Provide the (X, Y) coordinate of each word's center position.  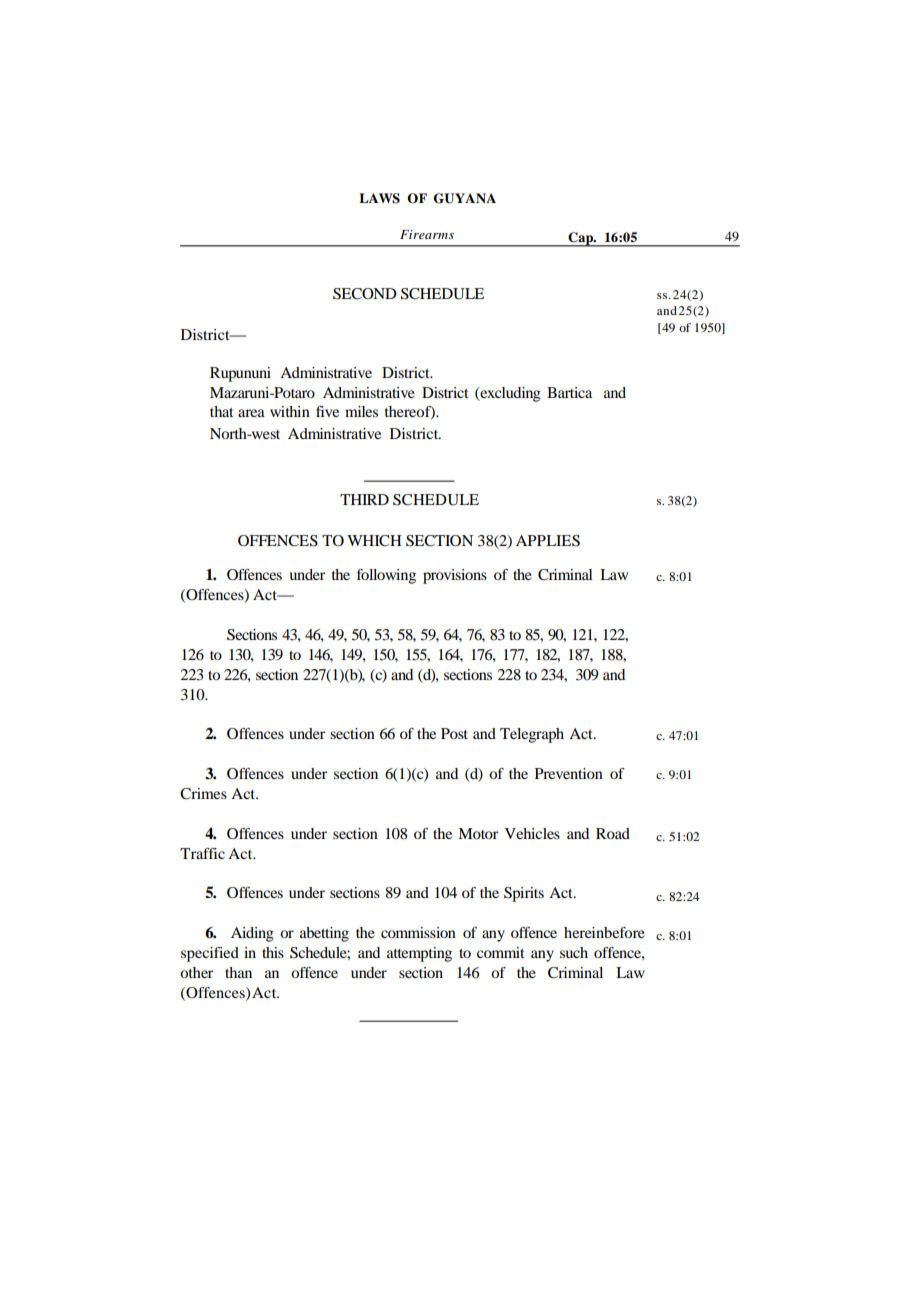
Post (454, 733)
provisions (455, 576)
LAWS (379, 198)
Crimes (203, 794)
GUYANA (464, 198)
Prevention (569, 773)
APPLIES (548, 541)
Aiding (252, 934)
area (251, 413)
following (386, 576)
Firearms (427, 234)
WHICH (374, 541)
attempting (419, 954)
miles (361, 411)
